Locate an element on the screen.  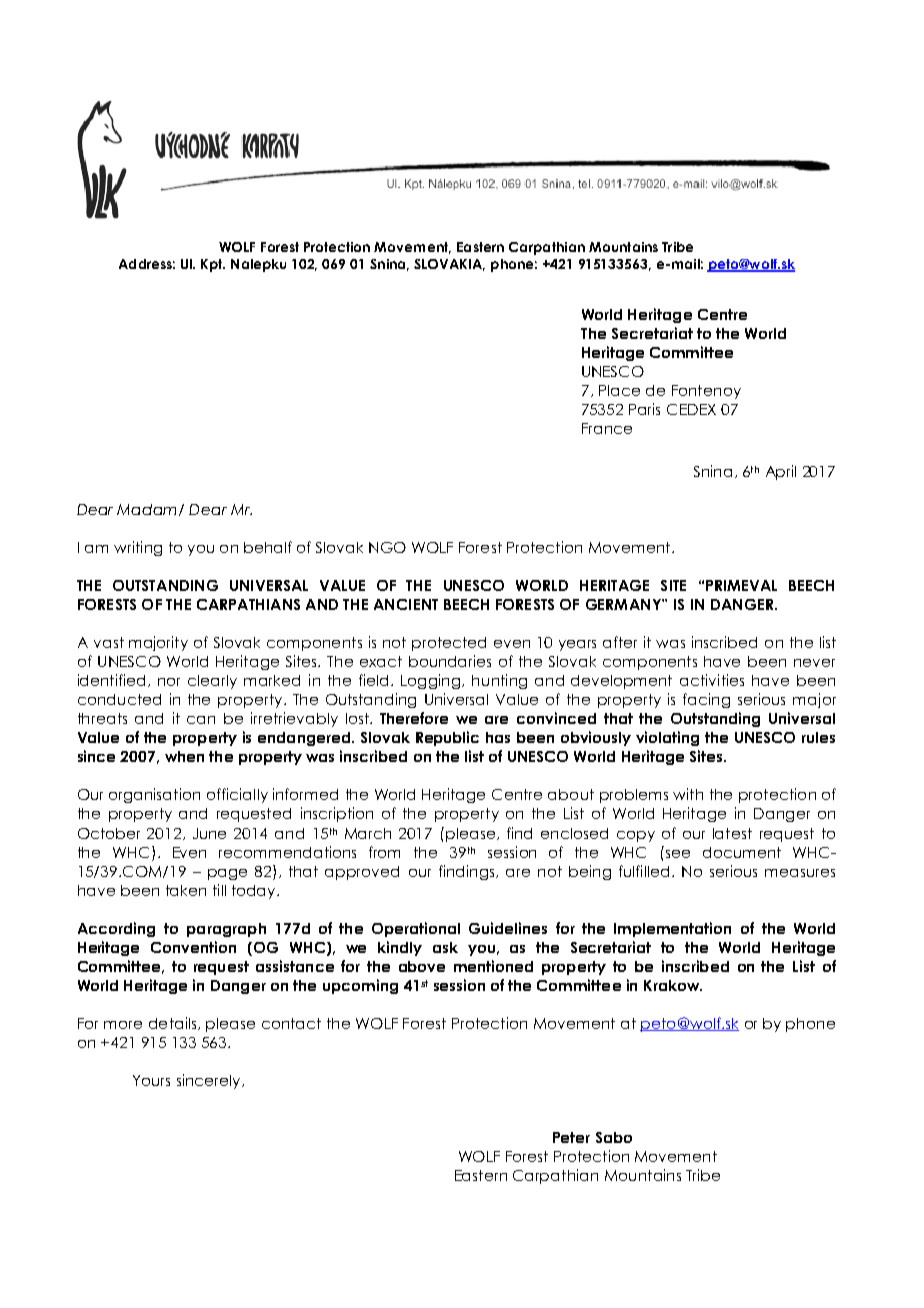
with is located at coordinates (688, 794).
